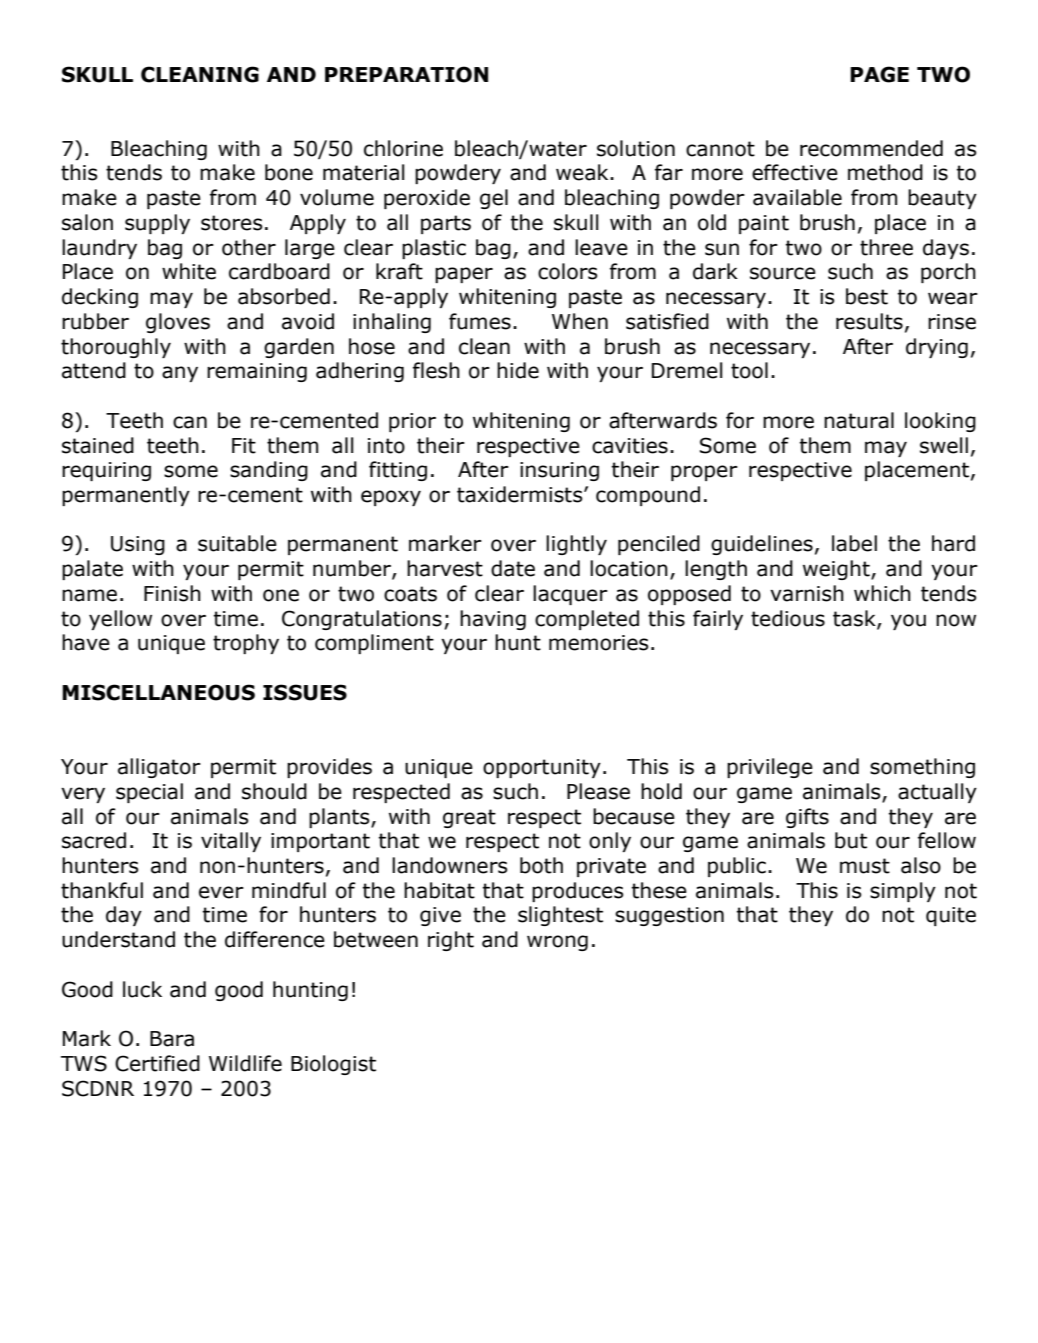 Image resolution: width=1038 pixels, height=1343 pixels. What do you see at coordinates (406, 74) in the screenshot?
I see `PREPARATION` at bounding box center [406, 74].
